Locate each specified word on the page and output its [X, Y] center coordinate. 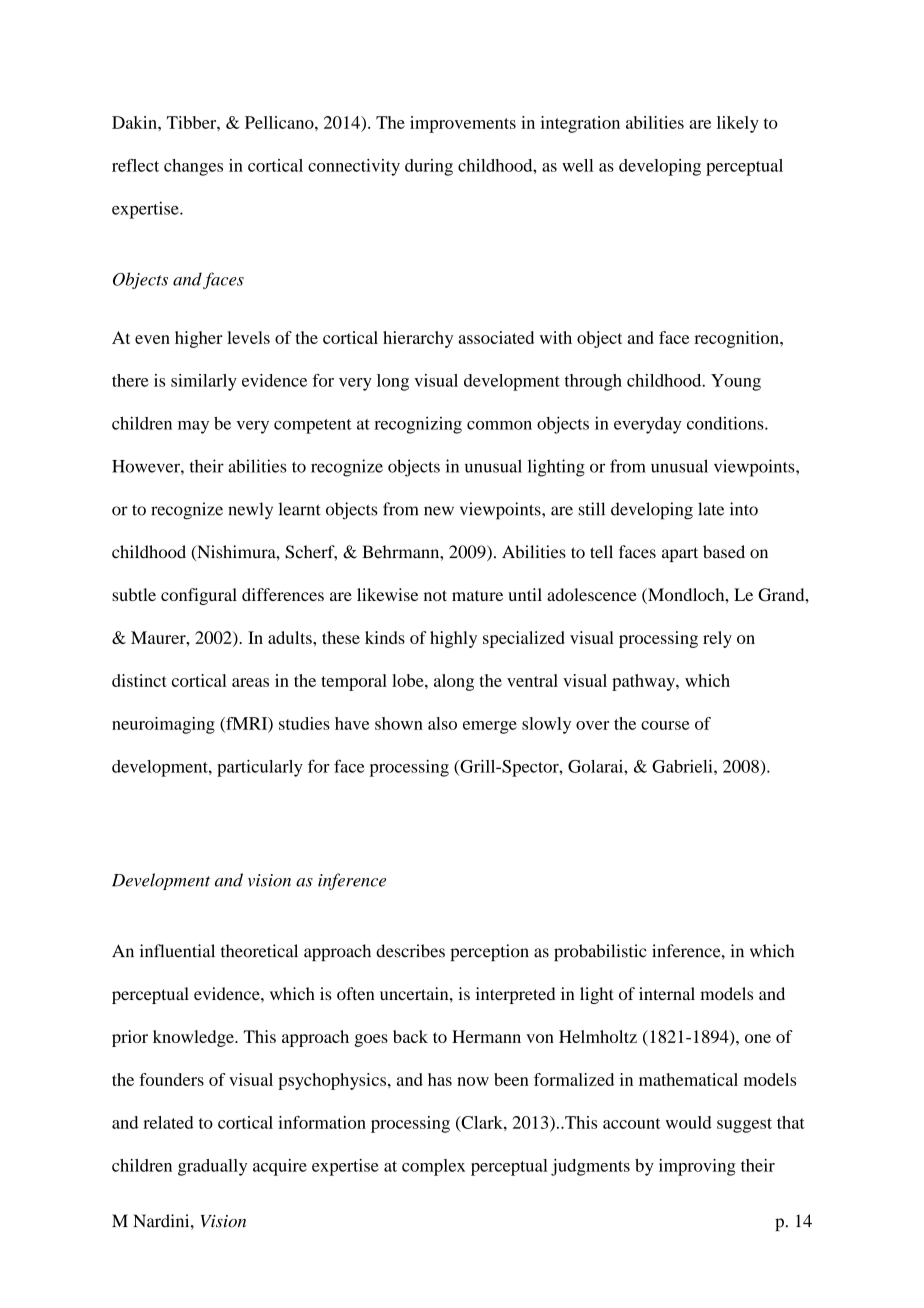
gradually [212, 1167]
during [429, 167]
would [689, 1122]
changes [193, 167]
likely [738, 124]
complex [433, 1167]
